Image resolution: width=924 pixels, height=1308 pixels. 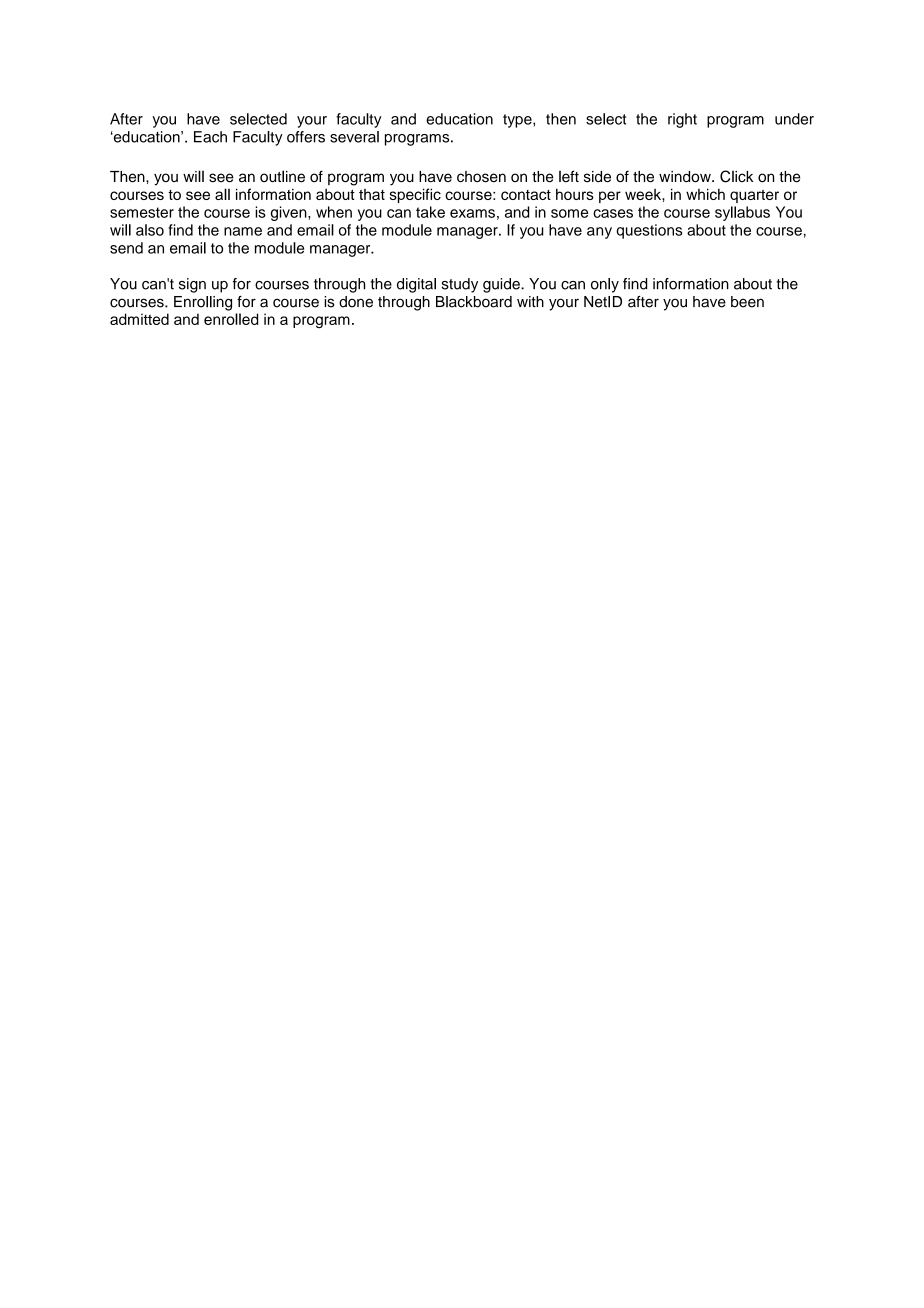 I want to click on type, so click(x=518, y=121).
